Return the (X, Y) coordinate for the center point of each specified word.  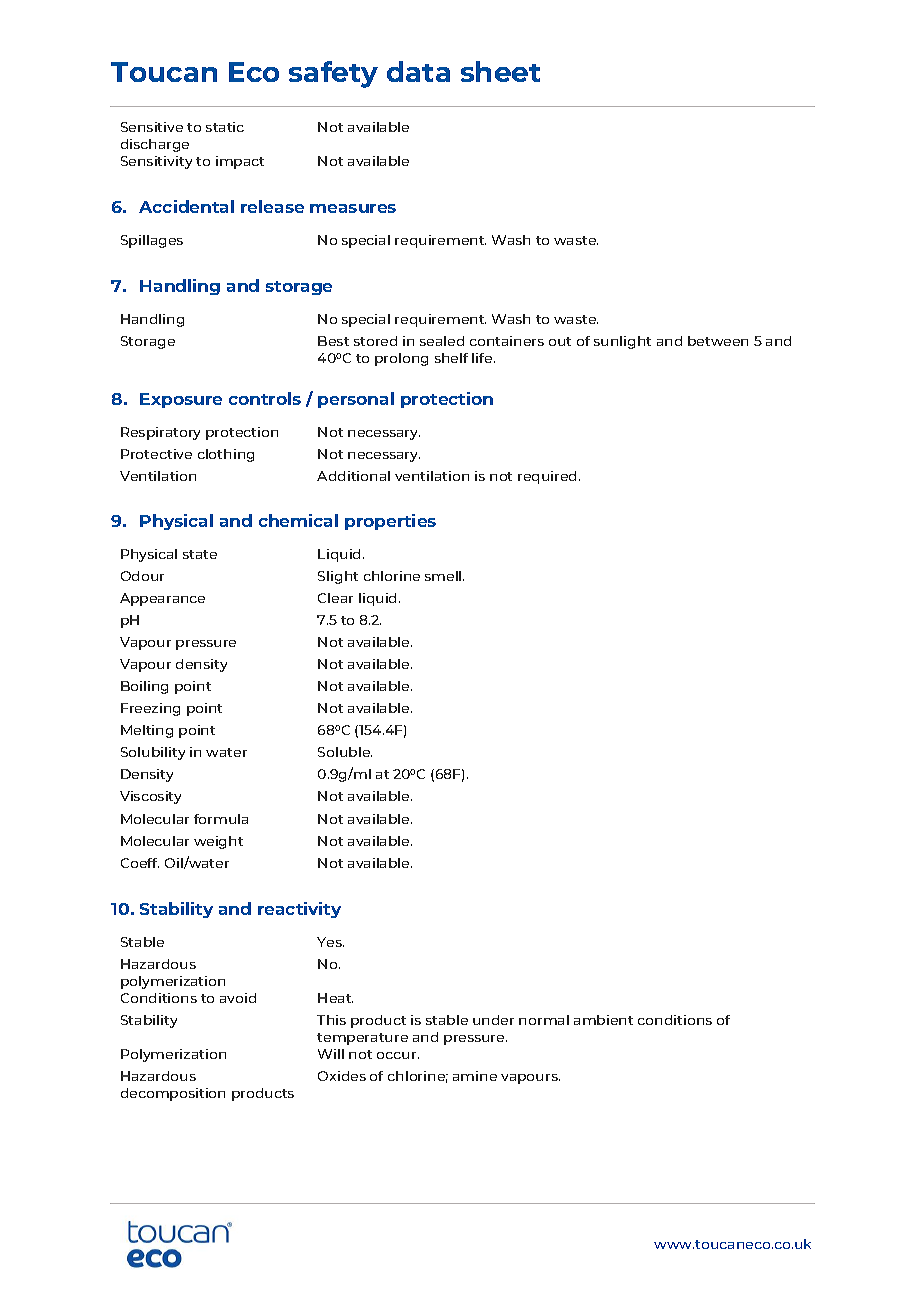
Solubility (153, 753)
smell (444, 576)
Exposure (181, 400)
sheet (500, 71)
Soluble (345, 752)
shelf (451, 358)
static (225, 127)
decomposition (173, 1094)
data (418, 71)
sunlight (622, 342)
